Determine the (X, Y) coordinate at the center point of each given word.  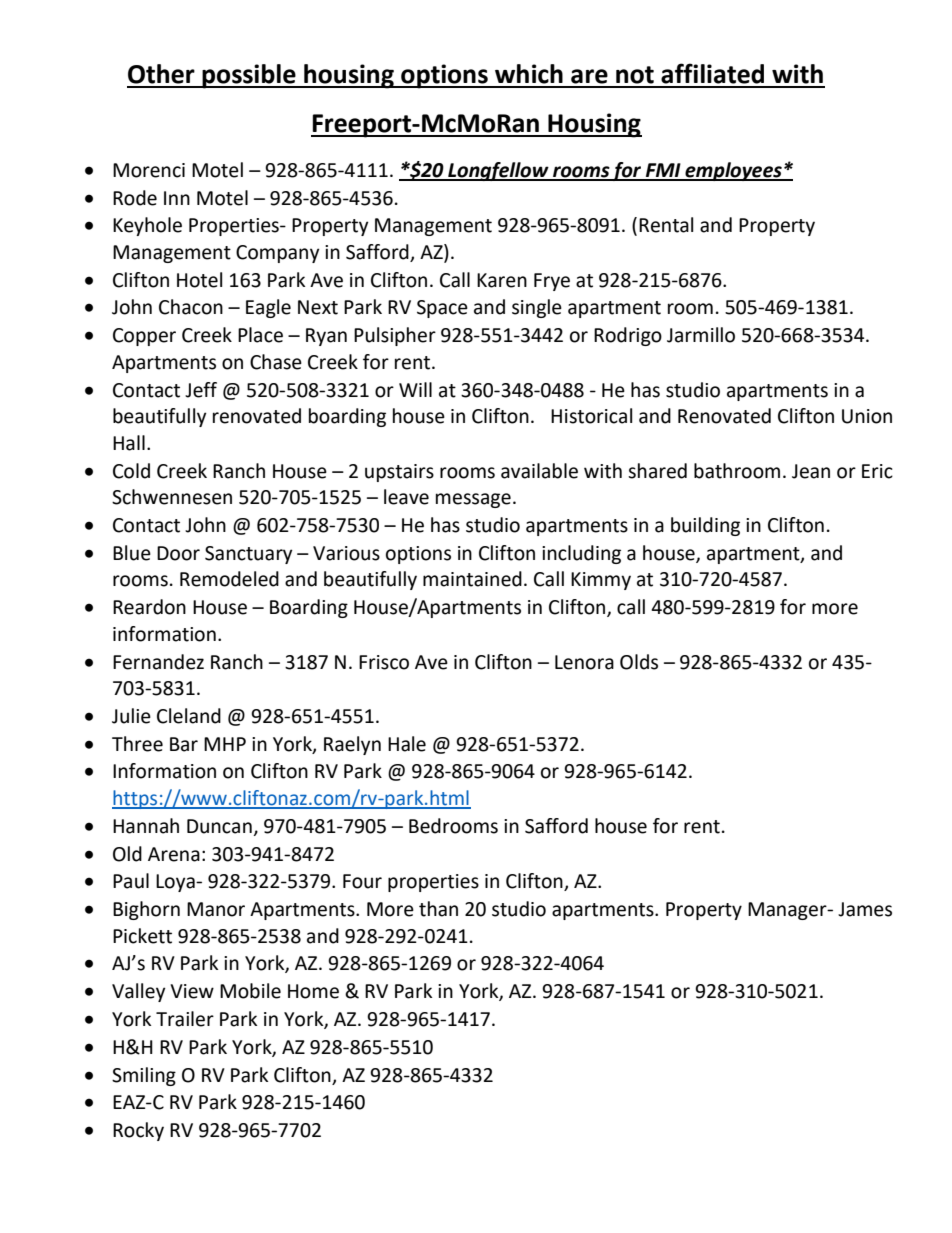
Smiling (144, 1076)
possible (249, 76)
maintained (472, 579)
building (705, 526)
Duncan (219, 826)
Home (313, 991)
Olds (639, 662)
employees (733, 171)
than (438, 909)
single (537, 308)
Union (867, 416)
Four (362, 881)
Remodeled (229, 579)
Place (260, 335)
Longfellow (498, 171)
